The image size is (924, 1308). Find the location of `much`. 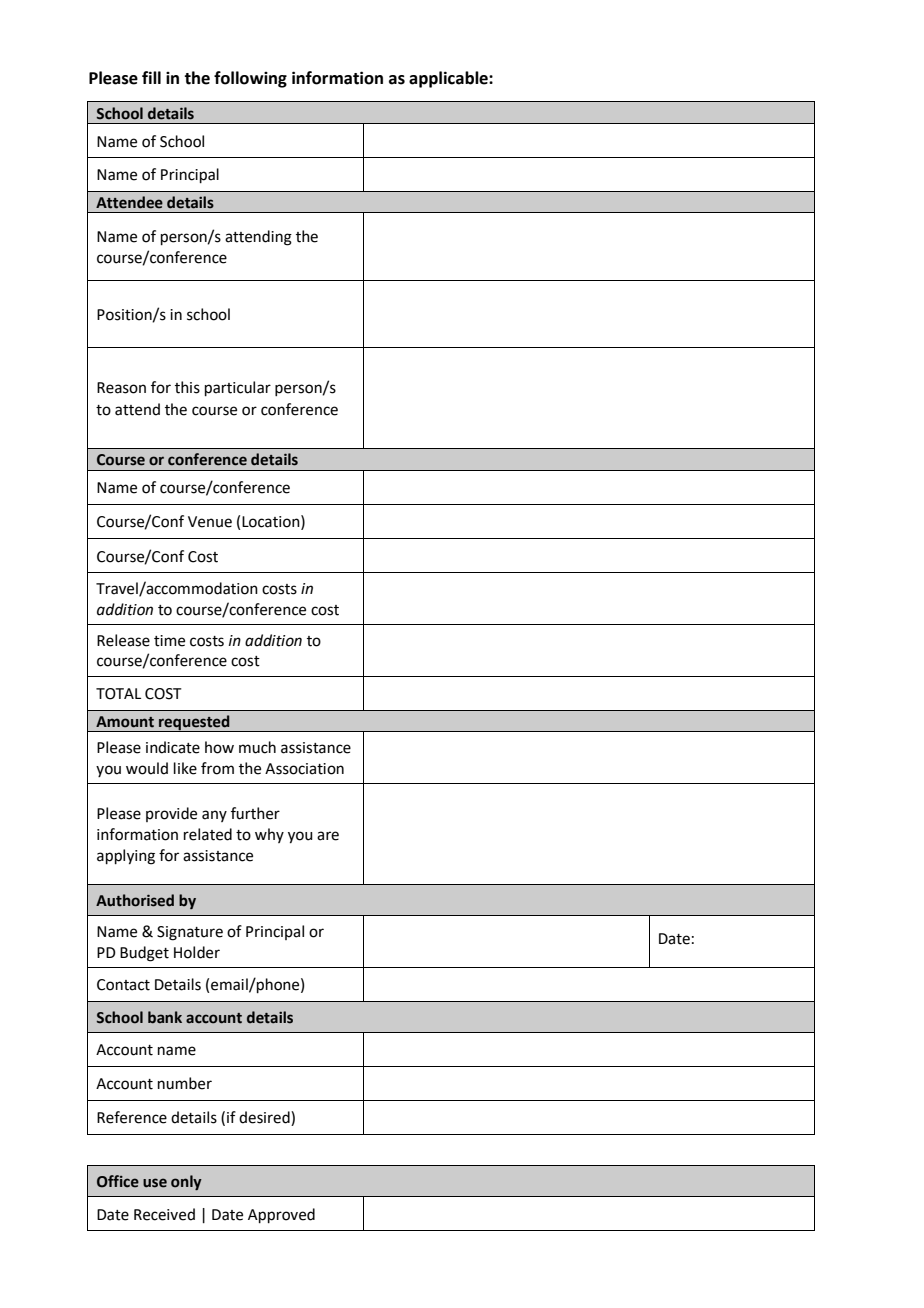

much is located at coordinates (257, 747).
